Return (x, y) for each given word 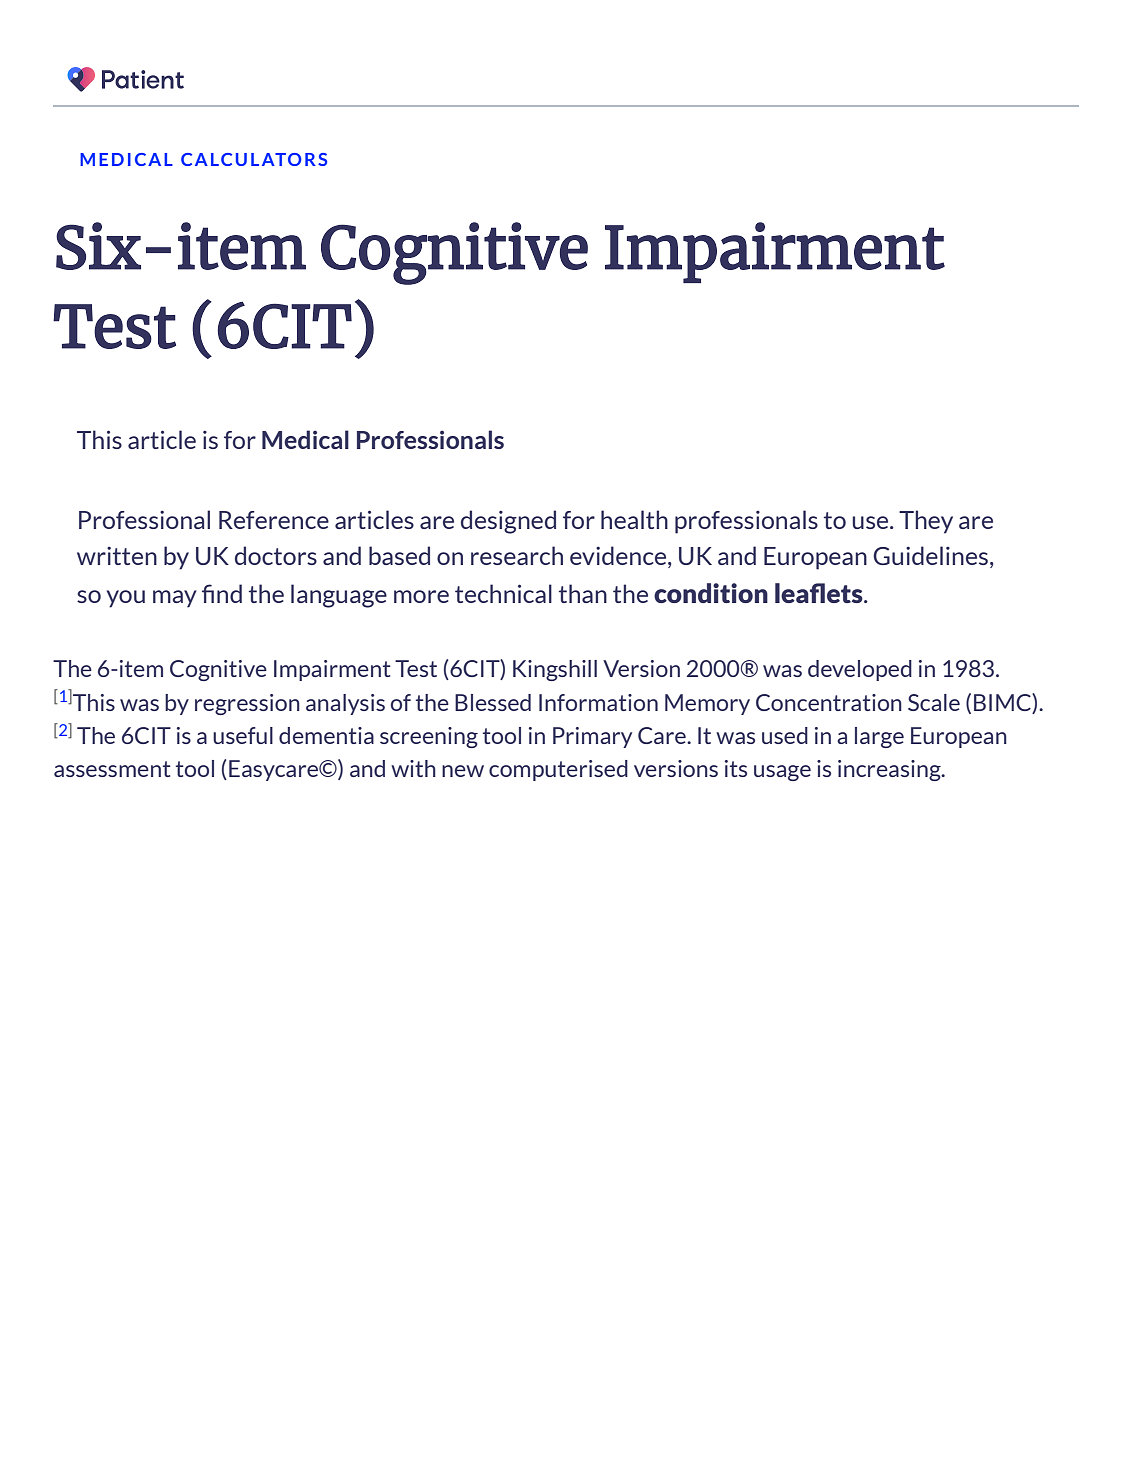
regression (247, 704)
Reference (274, 520)
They (926, 522)
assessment (112, 769)
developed (860, 670)
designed (508, 522)
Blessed (493, 702)
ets (846, 594)
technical (503, 593)
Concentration (829, 702)
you (126, 599)
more (421, 596)
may (175, 599)
